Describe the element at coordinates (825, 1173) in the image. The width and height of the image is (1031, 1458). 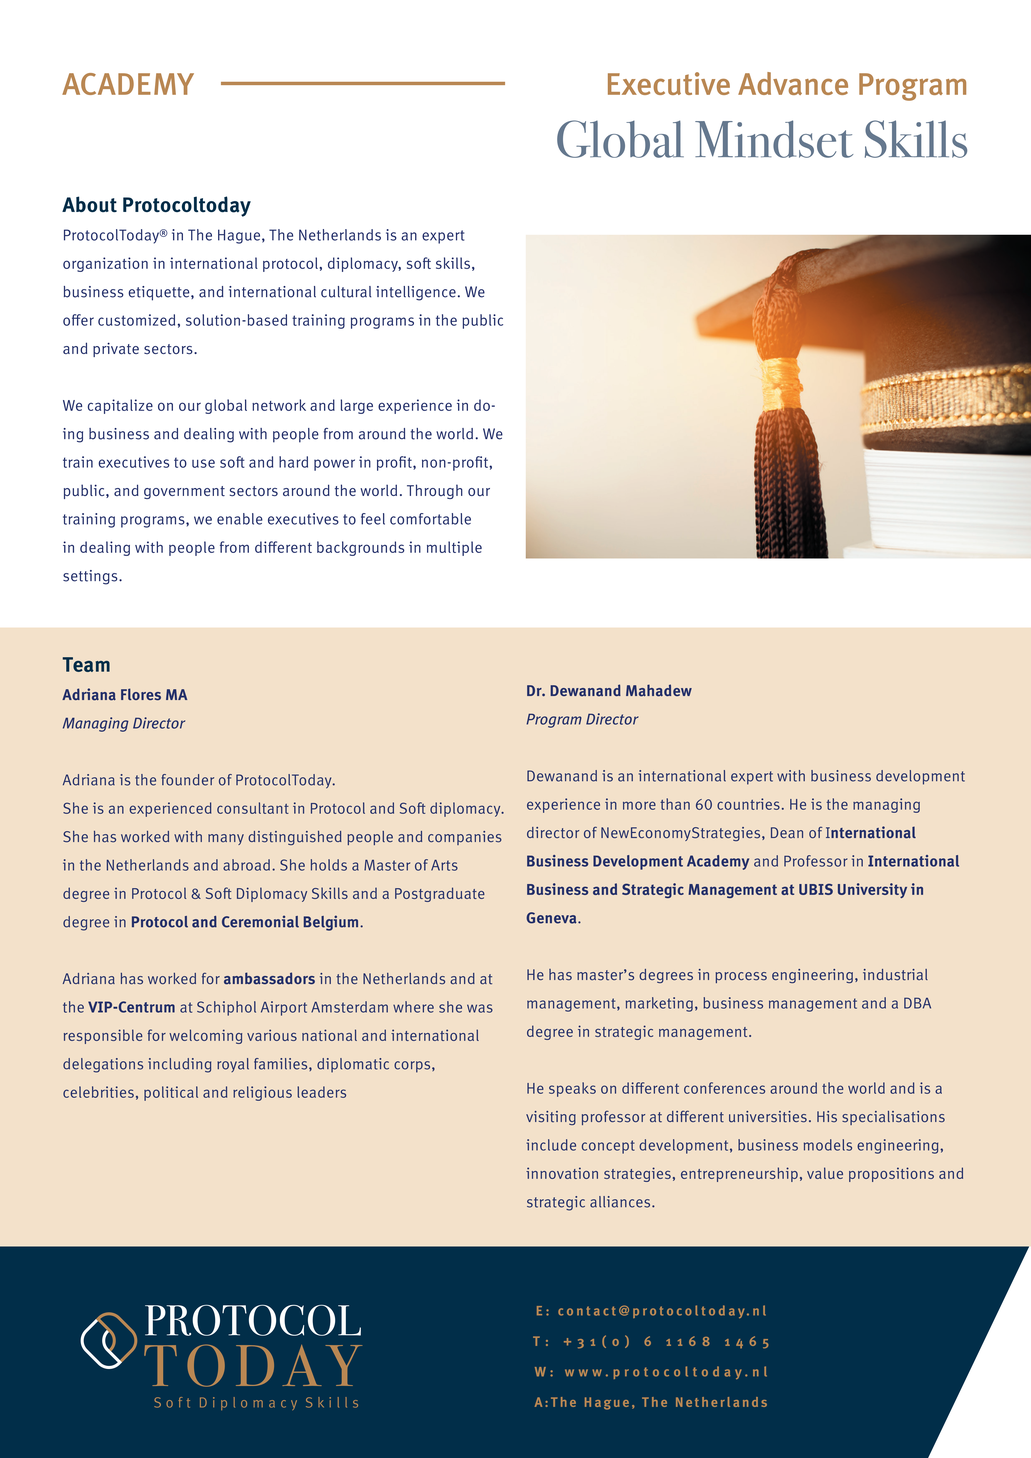
I see `value` at that location.
